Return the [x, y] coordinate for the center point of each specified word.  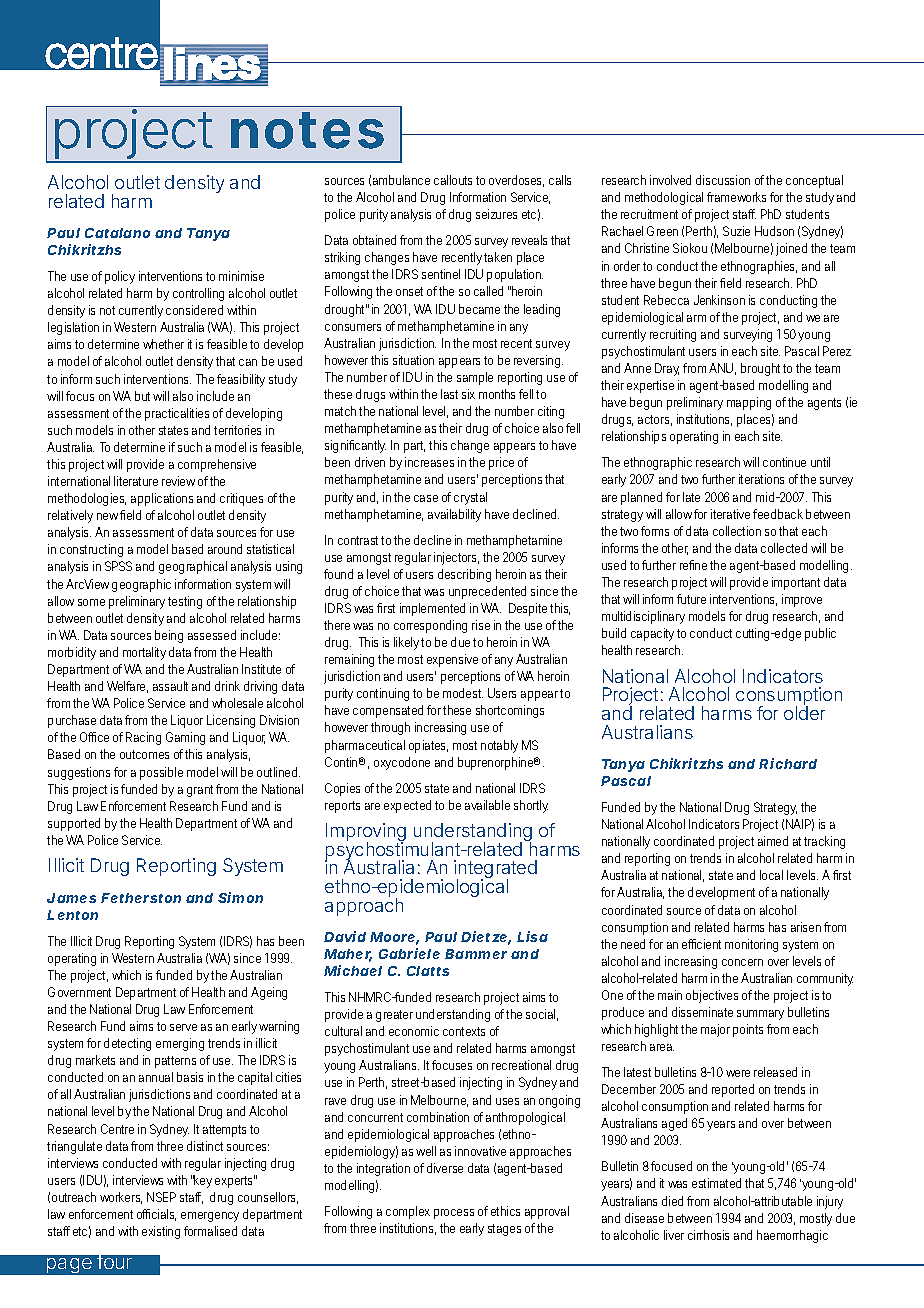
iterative [730, 514]
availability [454, 515]
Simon [240, 897]
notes [307, 130]
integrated [495, 871]
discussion [723, 180]
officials [156, 1215]
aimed [773, 841]
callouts [453, 180]
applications [162, 499]
